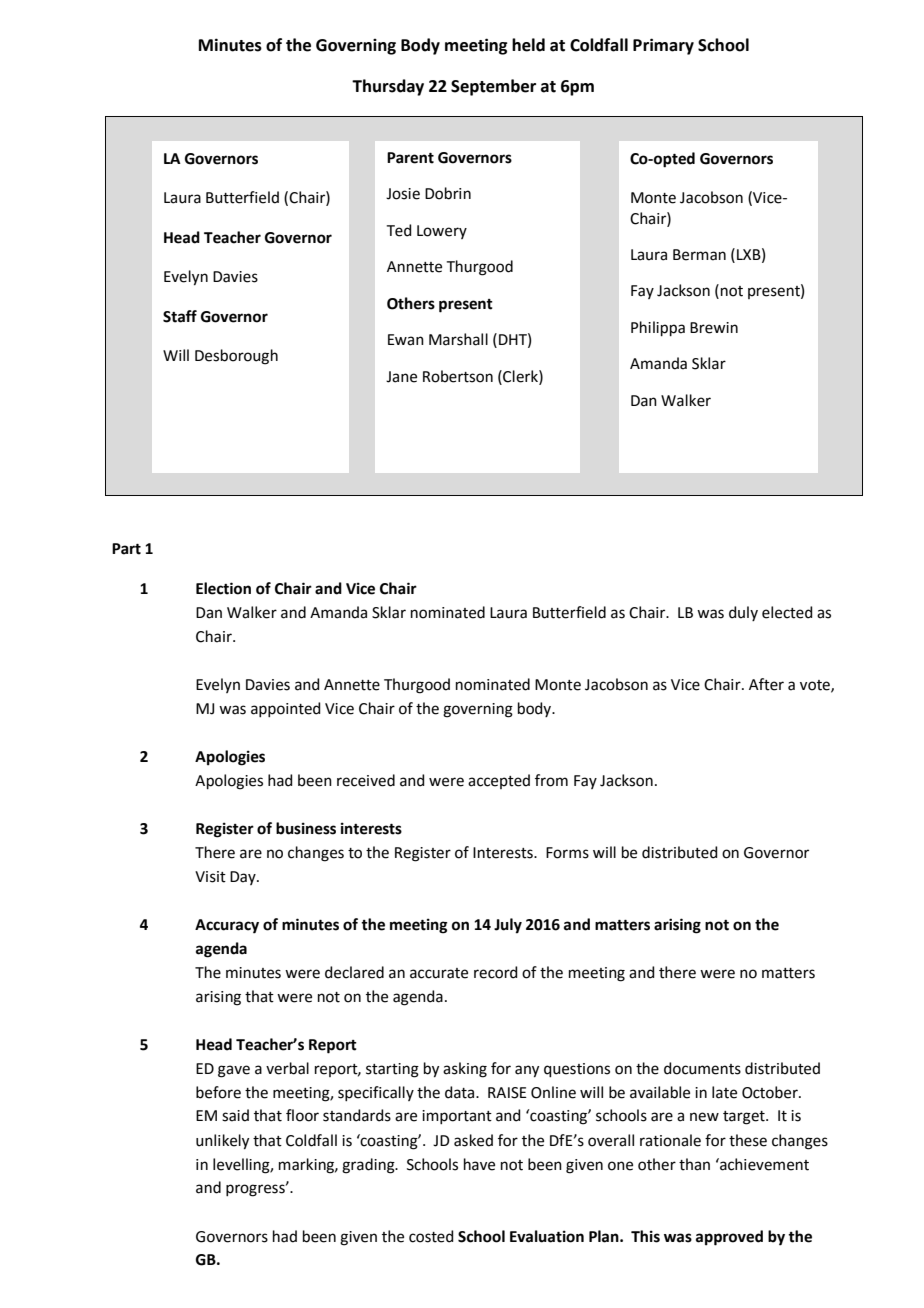  What do you see at coordinates (702, 1068) in the screenshot?
I see `documents` at bounding box center [702, 1068].
